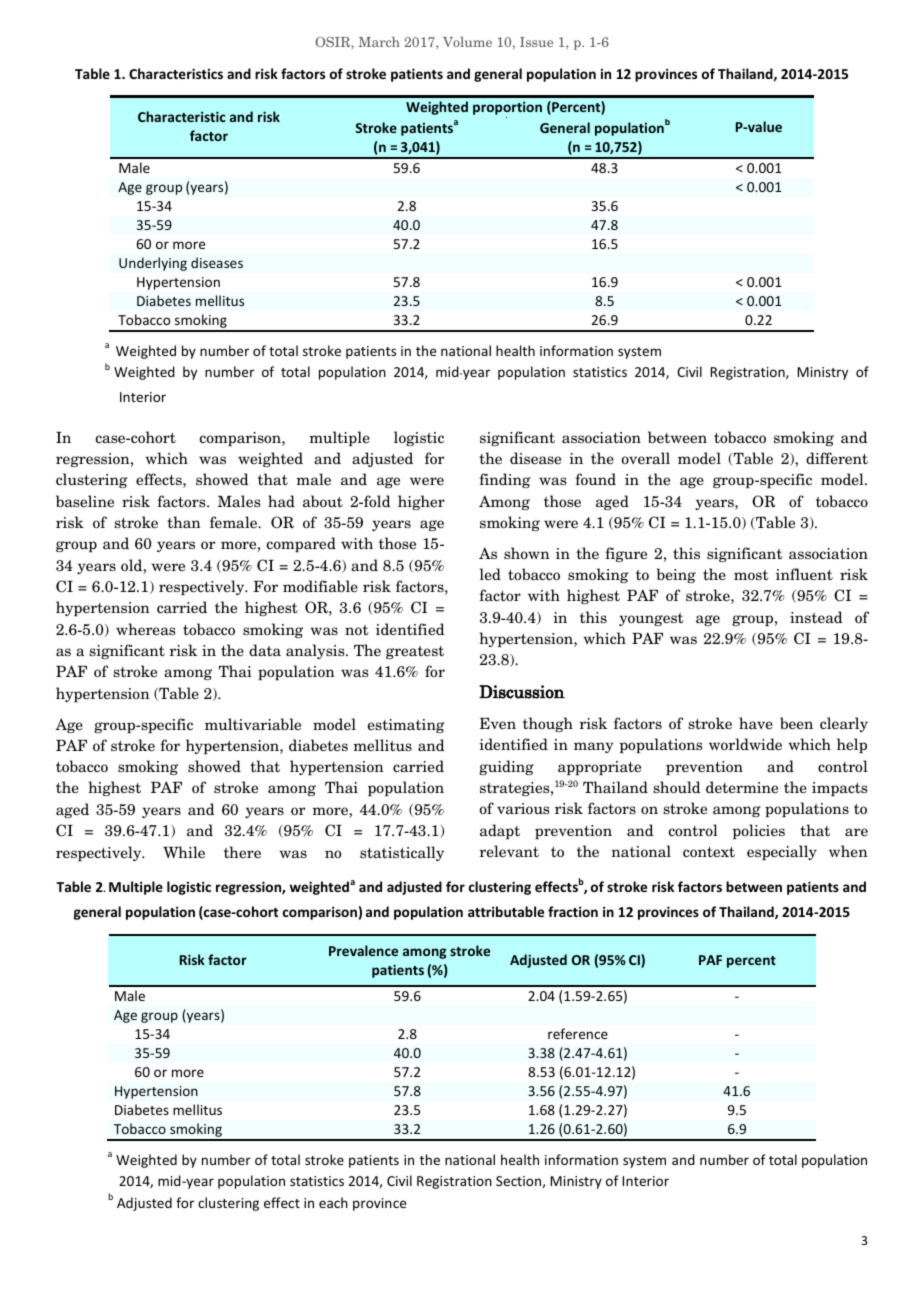 Image resolution: width=924 pixels, height=1307 pixels. Describe the element at coordinates (837, 458) in the image. I see `different` at that location.
